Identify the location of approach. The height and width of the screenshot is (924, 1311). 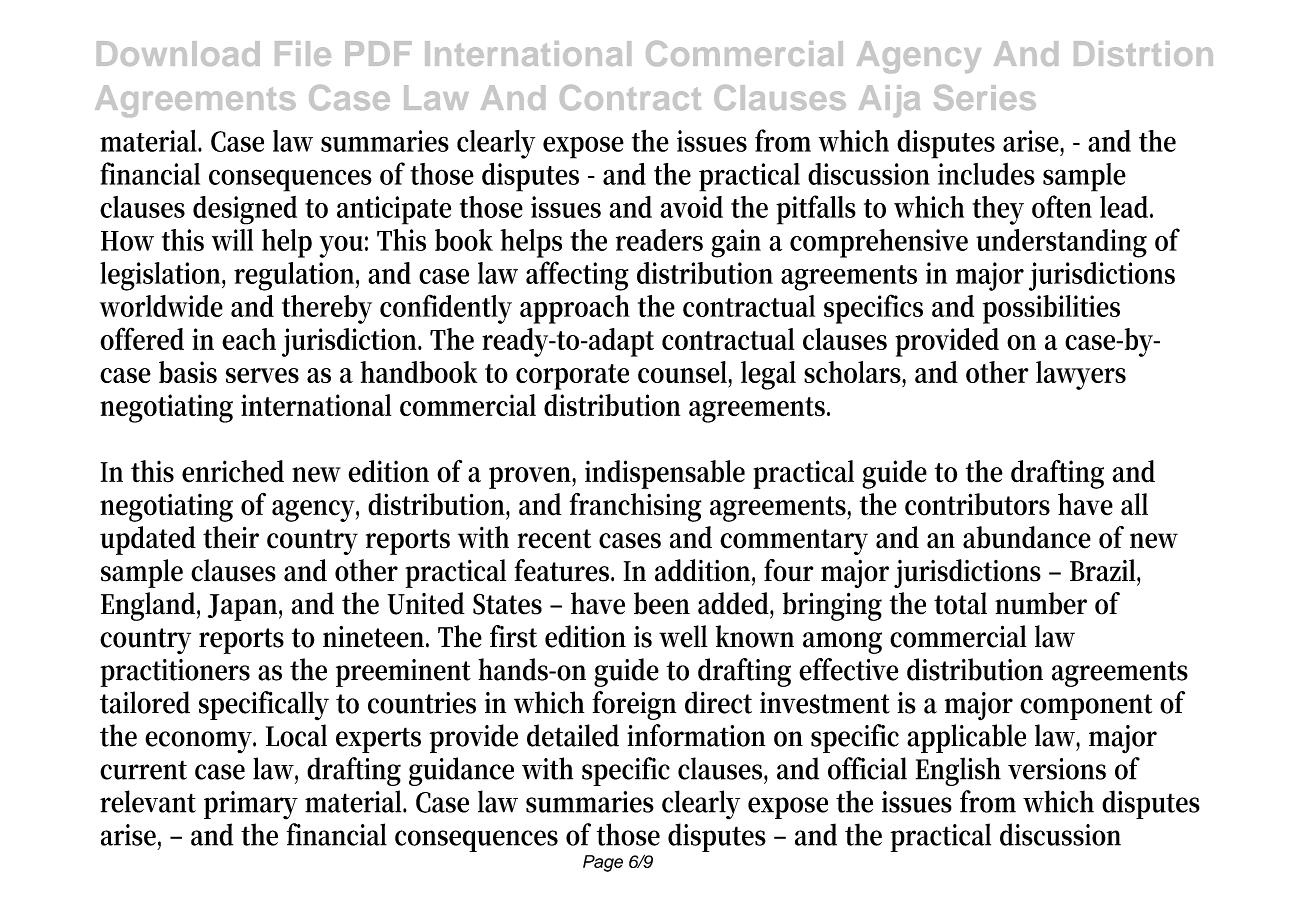
(575, 309).
